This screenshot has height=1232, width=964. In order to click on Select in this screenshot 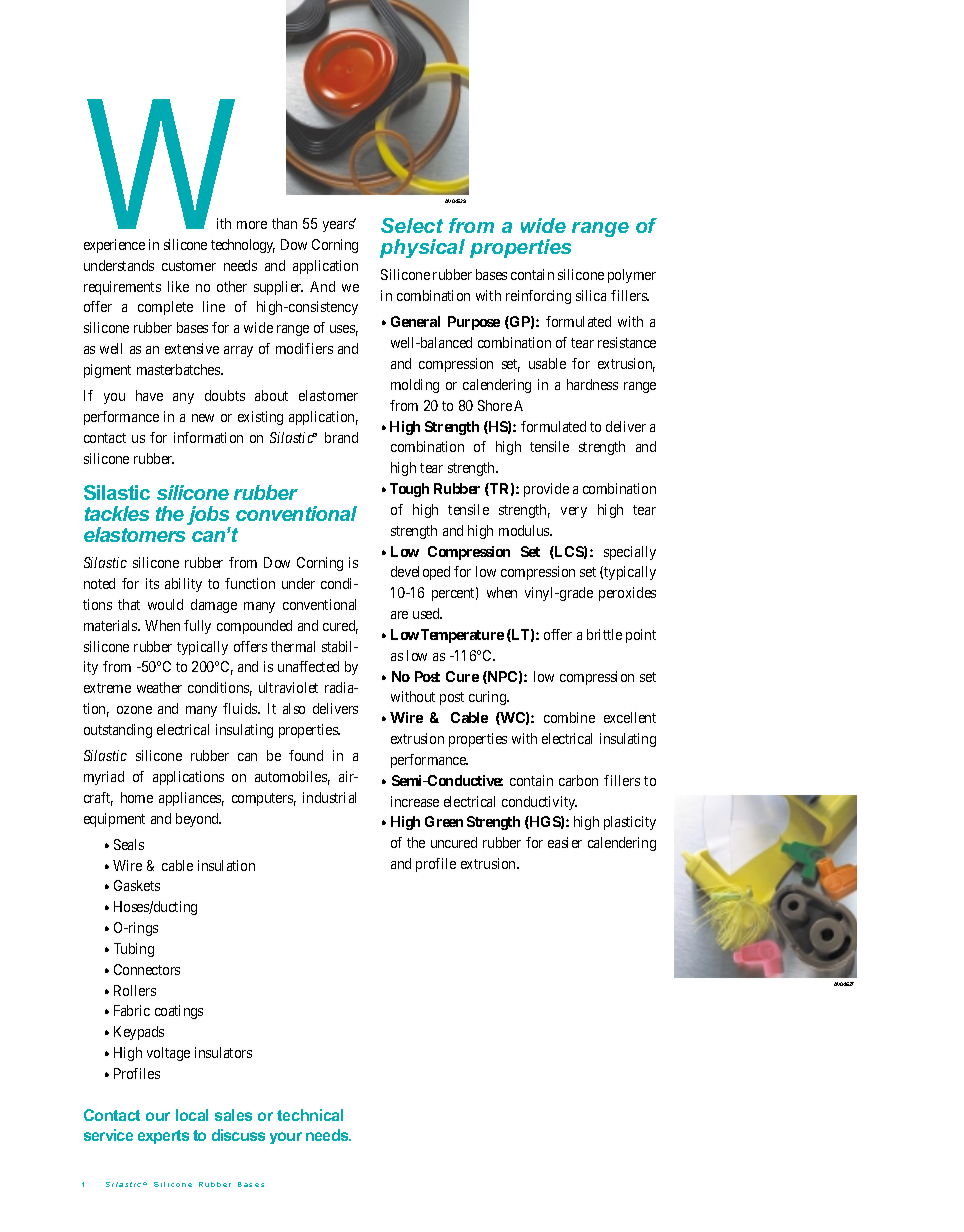, I will do `click(412, 225)`.
